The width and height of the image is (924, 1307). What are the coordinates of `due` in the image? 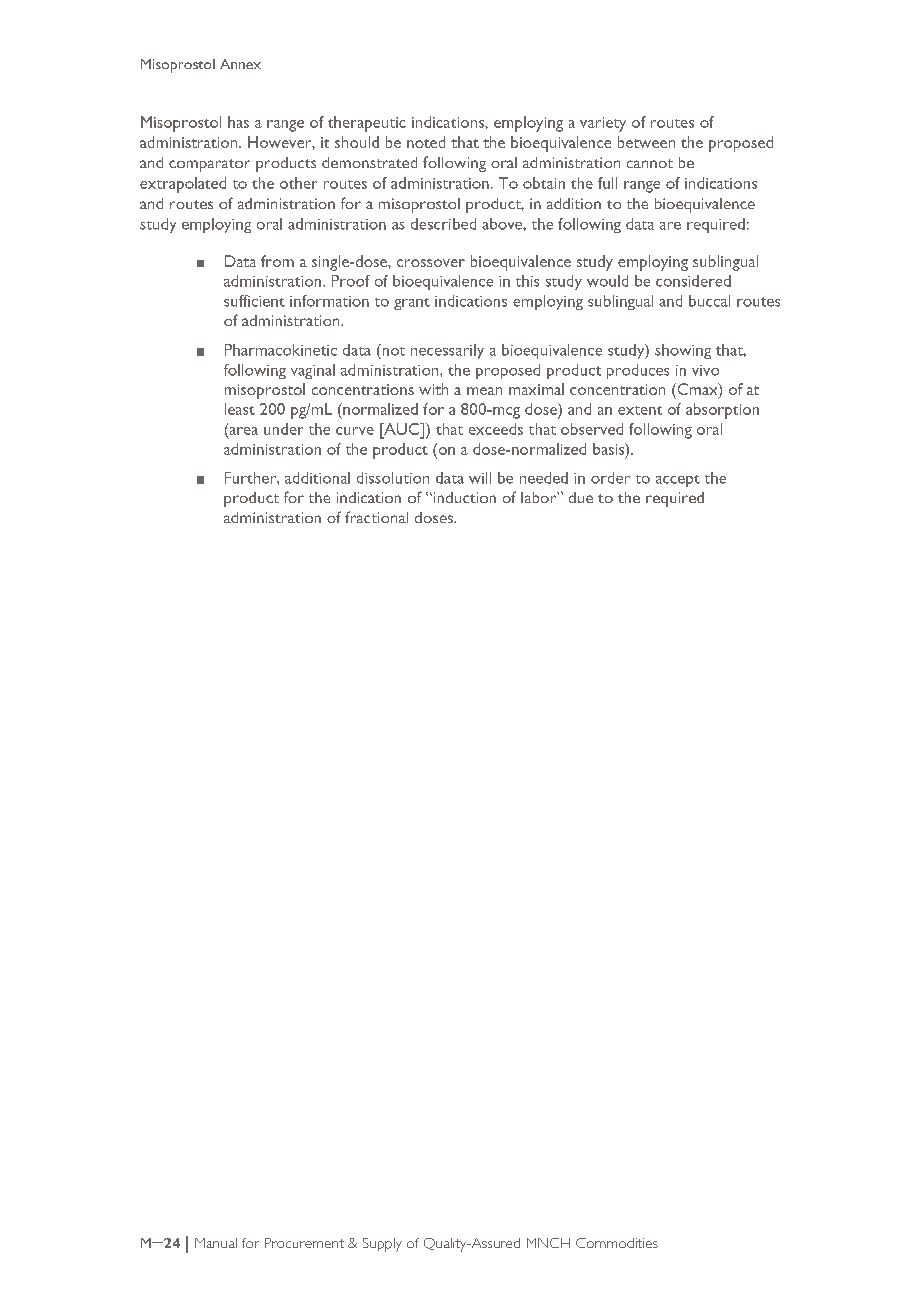 It's located at (581, 497).
